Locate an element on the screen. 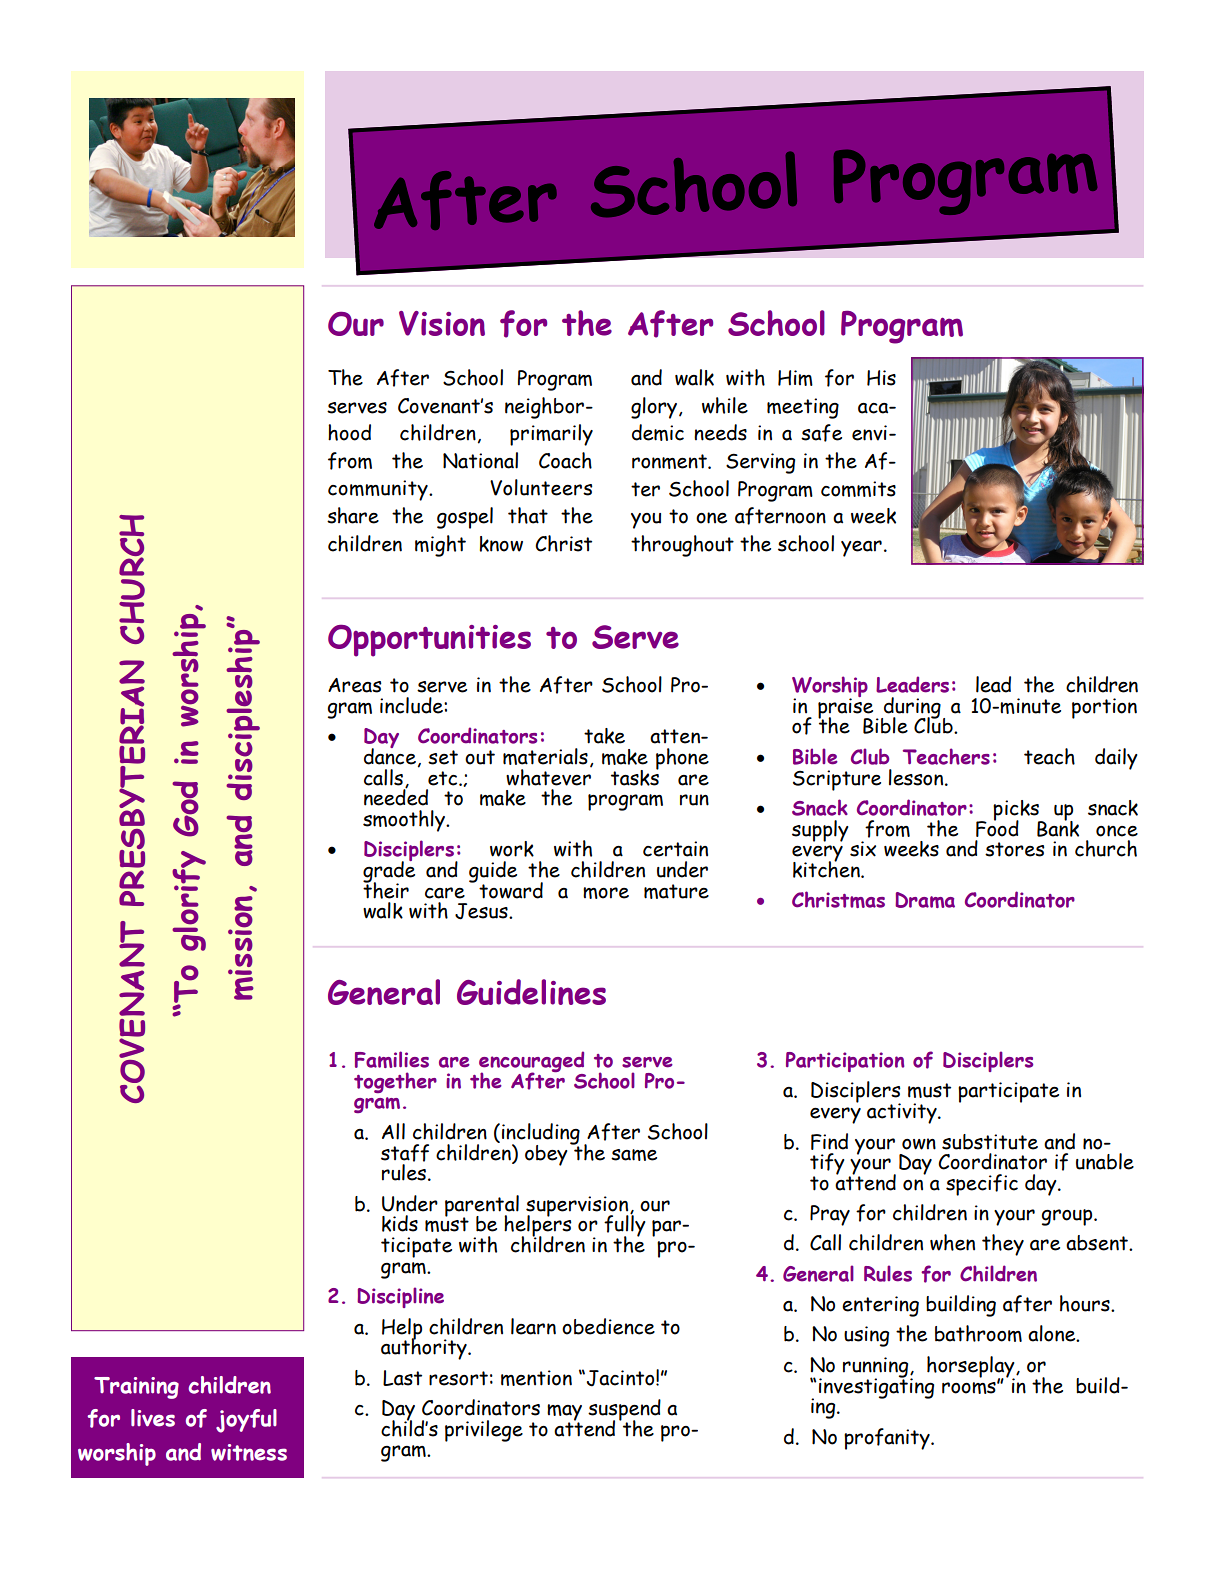 This screenshot has height=1572, width=1215. His is located at coordinates (881, 378).
